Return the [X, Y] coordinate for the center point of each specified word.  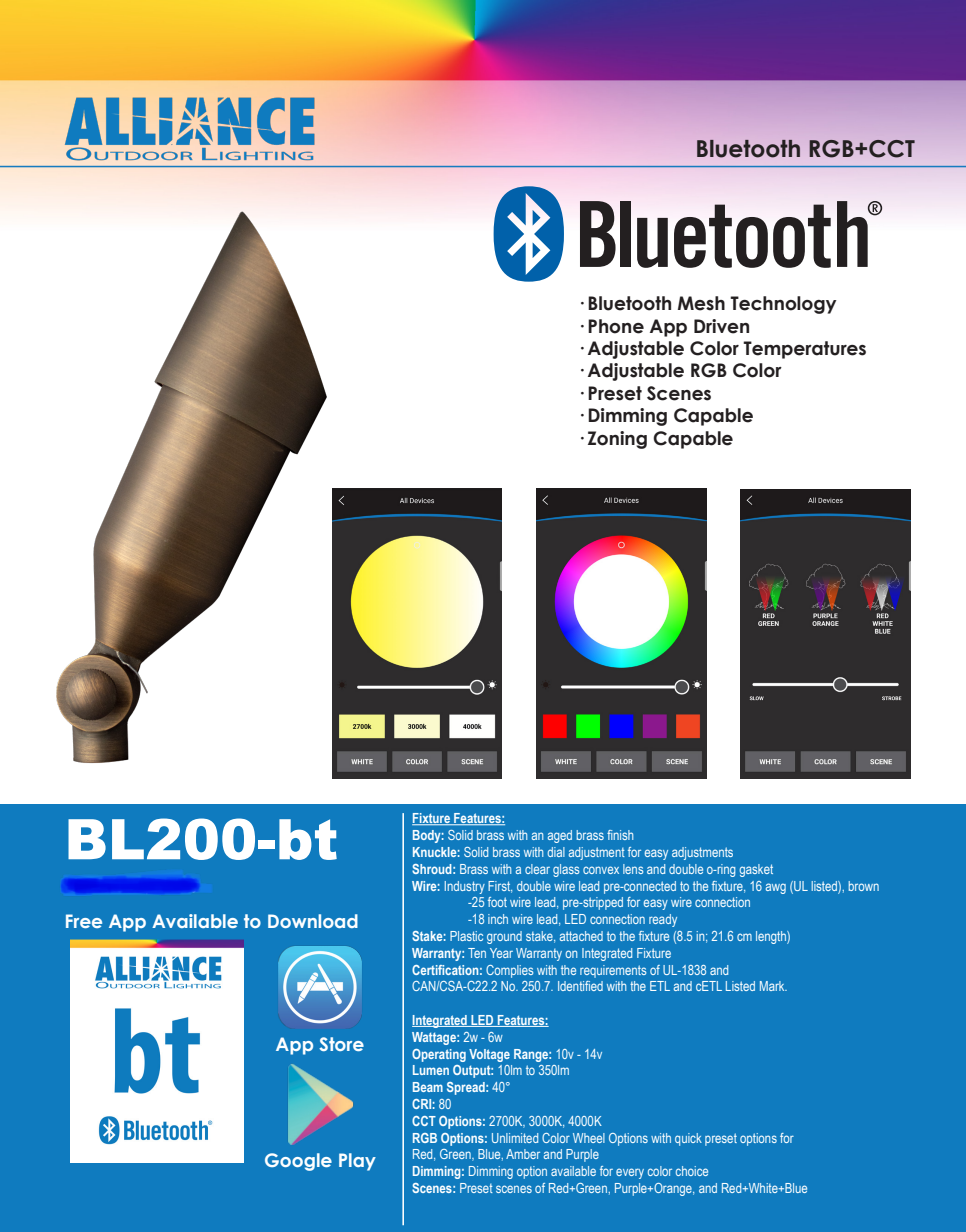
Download [313, 921]
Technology [783, 305]
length [772, 937]
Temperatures [804, 350]
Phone [616, 326]
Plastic [466, 936]
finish [620, 835]
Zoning [617, 440]
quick [688, 1139]
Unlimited [515, 1138]
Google [298, 1162]
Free [84, 921]
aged [560, 836]
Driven [721, 326]
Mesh [701, 303]
